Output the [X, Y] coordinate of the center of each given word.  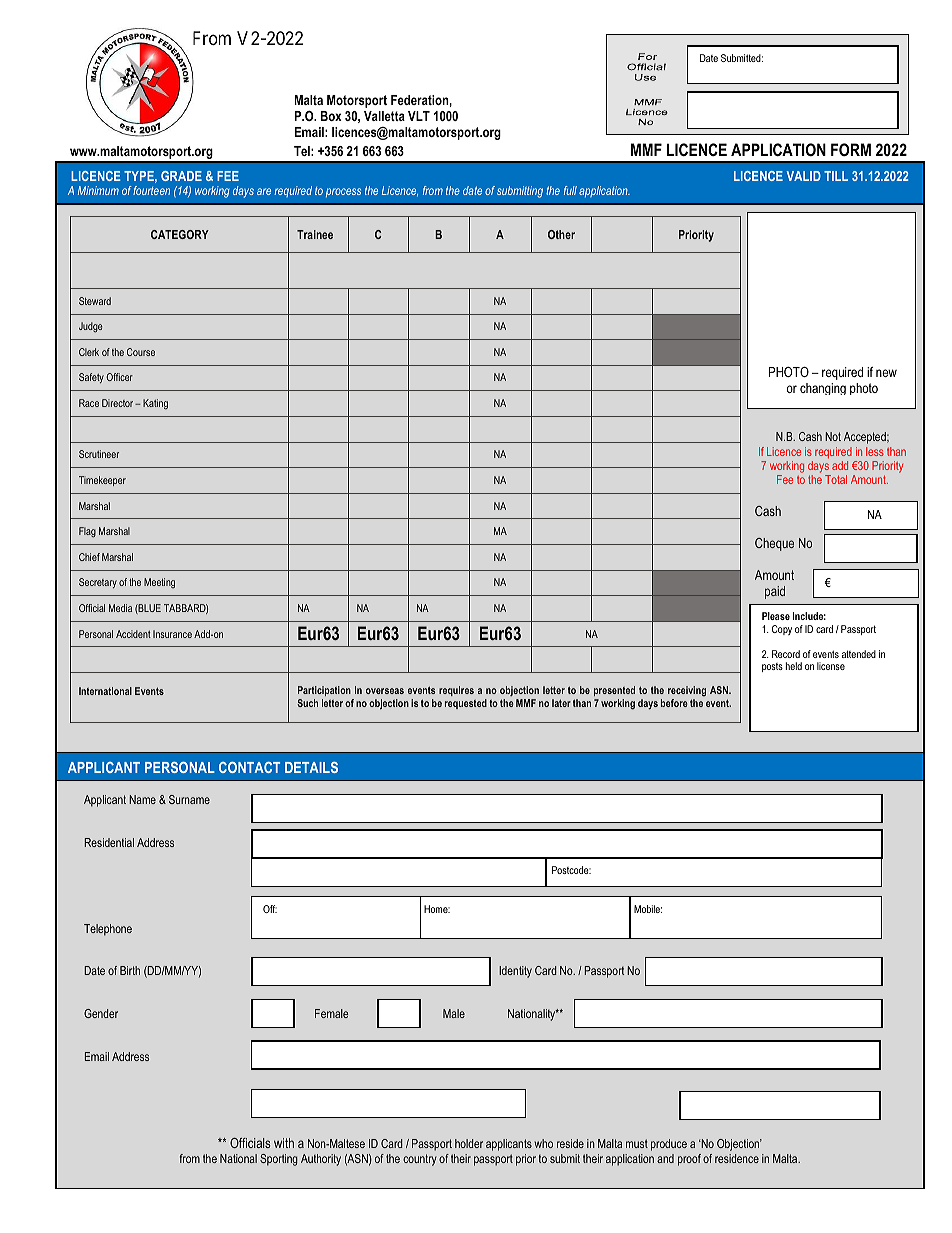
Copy [782, 630]
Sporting [279, 1160]
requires [456, 691]
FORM [851, 149]
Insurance [172, 634]
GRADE [181, 176]
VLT [419, 116]
